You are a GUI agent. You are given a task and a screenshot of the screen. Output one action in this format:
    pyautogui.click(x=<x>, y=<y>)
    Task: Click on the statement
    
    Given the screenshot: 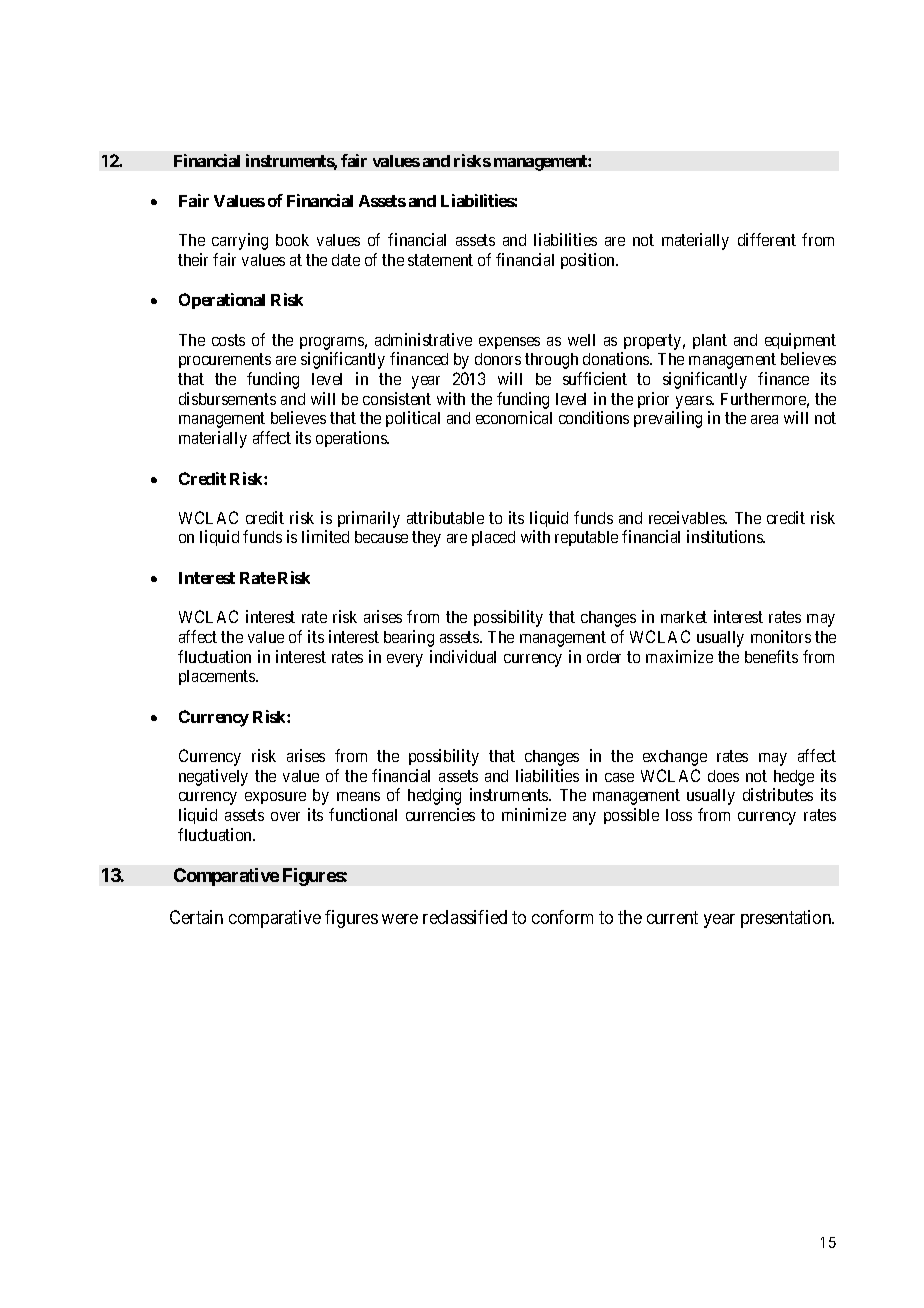 What is the action you would take?
    pyautogui.click(x=440, y=260)
